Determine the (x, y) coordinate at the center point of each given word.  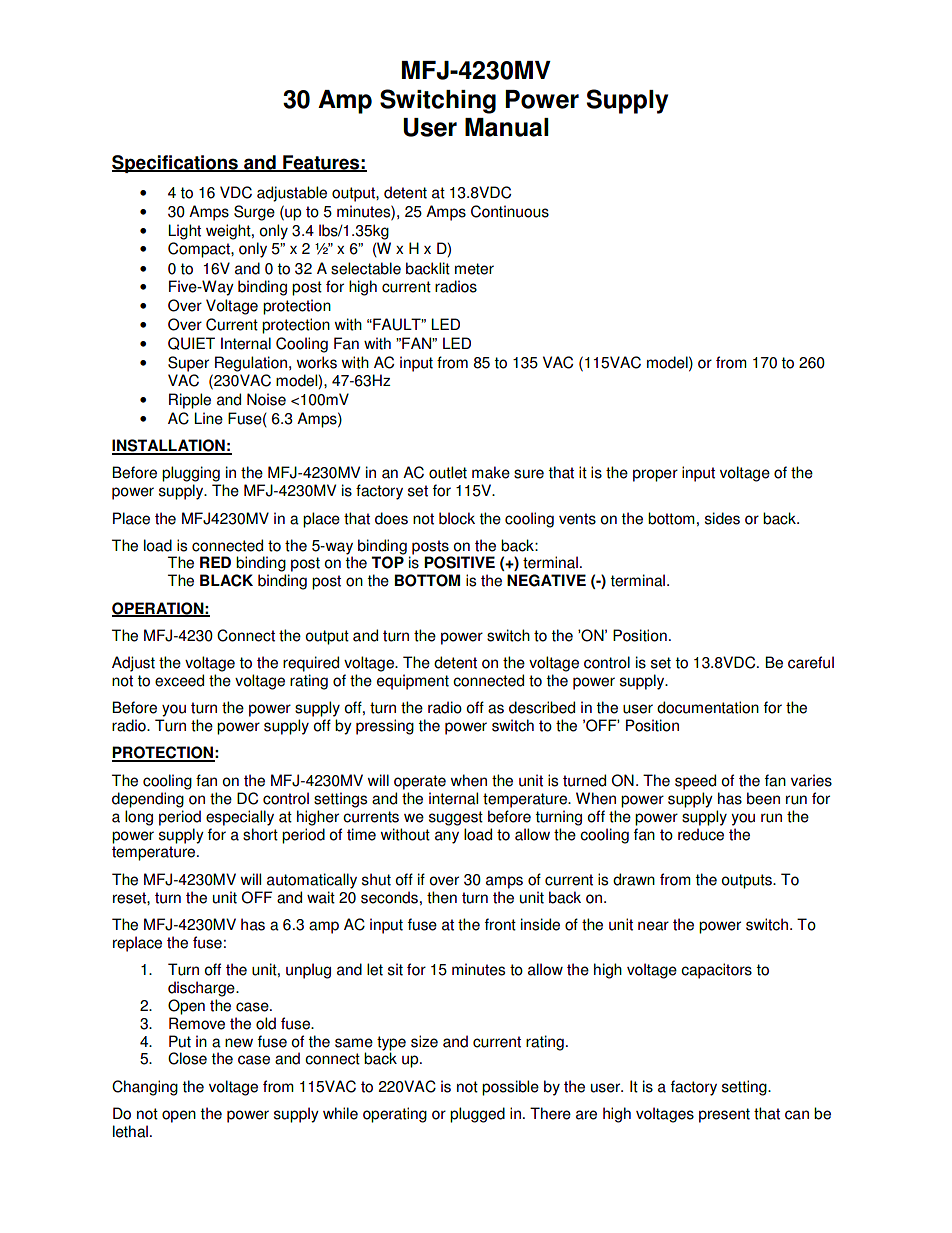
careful (811, 662)
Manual (507, 127)
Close (187, 1058)
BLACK (226, 580)
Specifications (176, 164)
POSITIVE (459, 562)
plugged (477, 1115)
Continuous (510, 211)
